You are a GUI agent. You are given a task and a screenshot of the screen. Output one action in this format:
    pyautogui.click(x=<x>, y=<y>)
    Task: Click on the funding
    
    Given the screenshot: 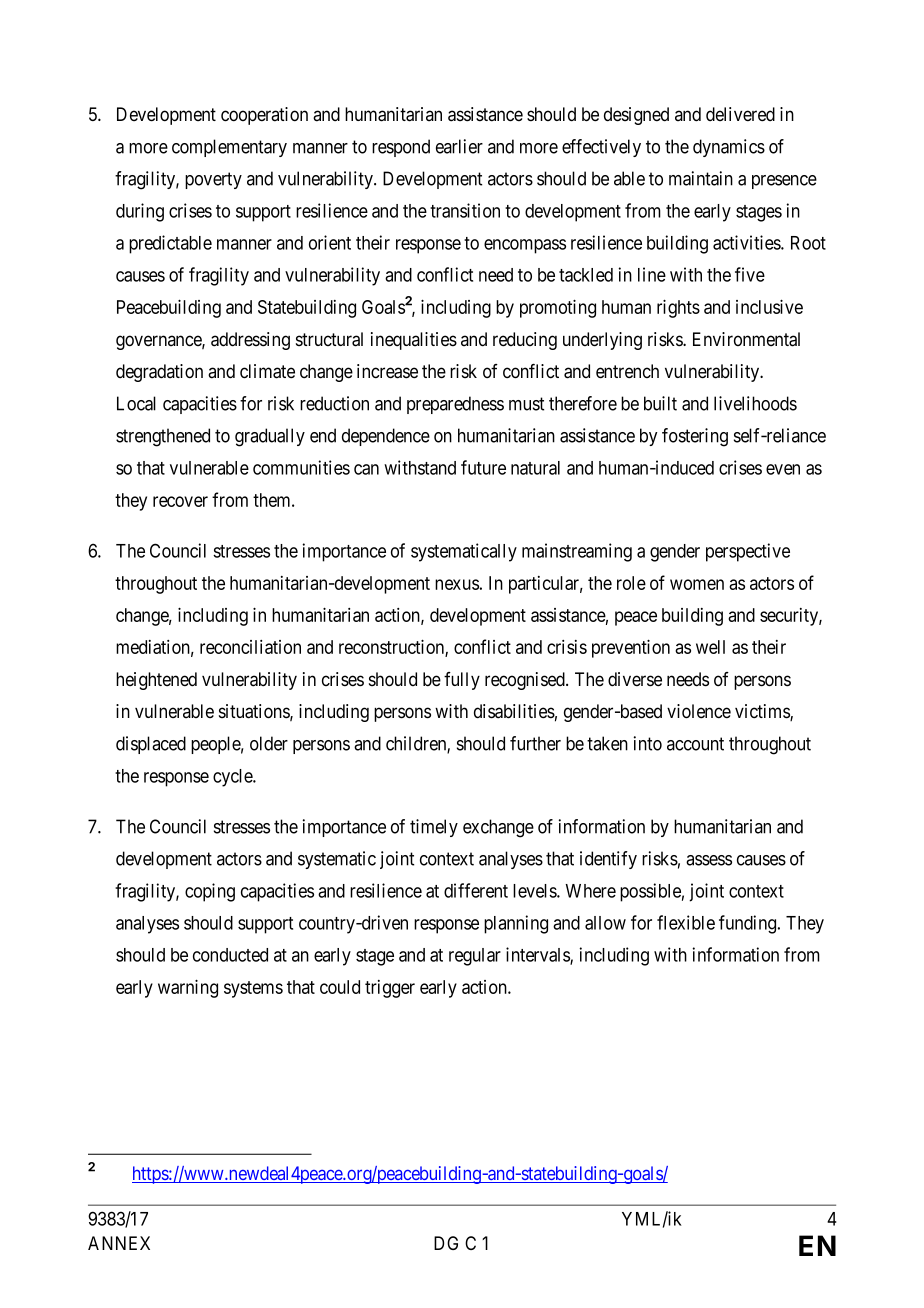 What is the action you would take?
    pyautogui.click(x=749, y=924)
